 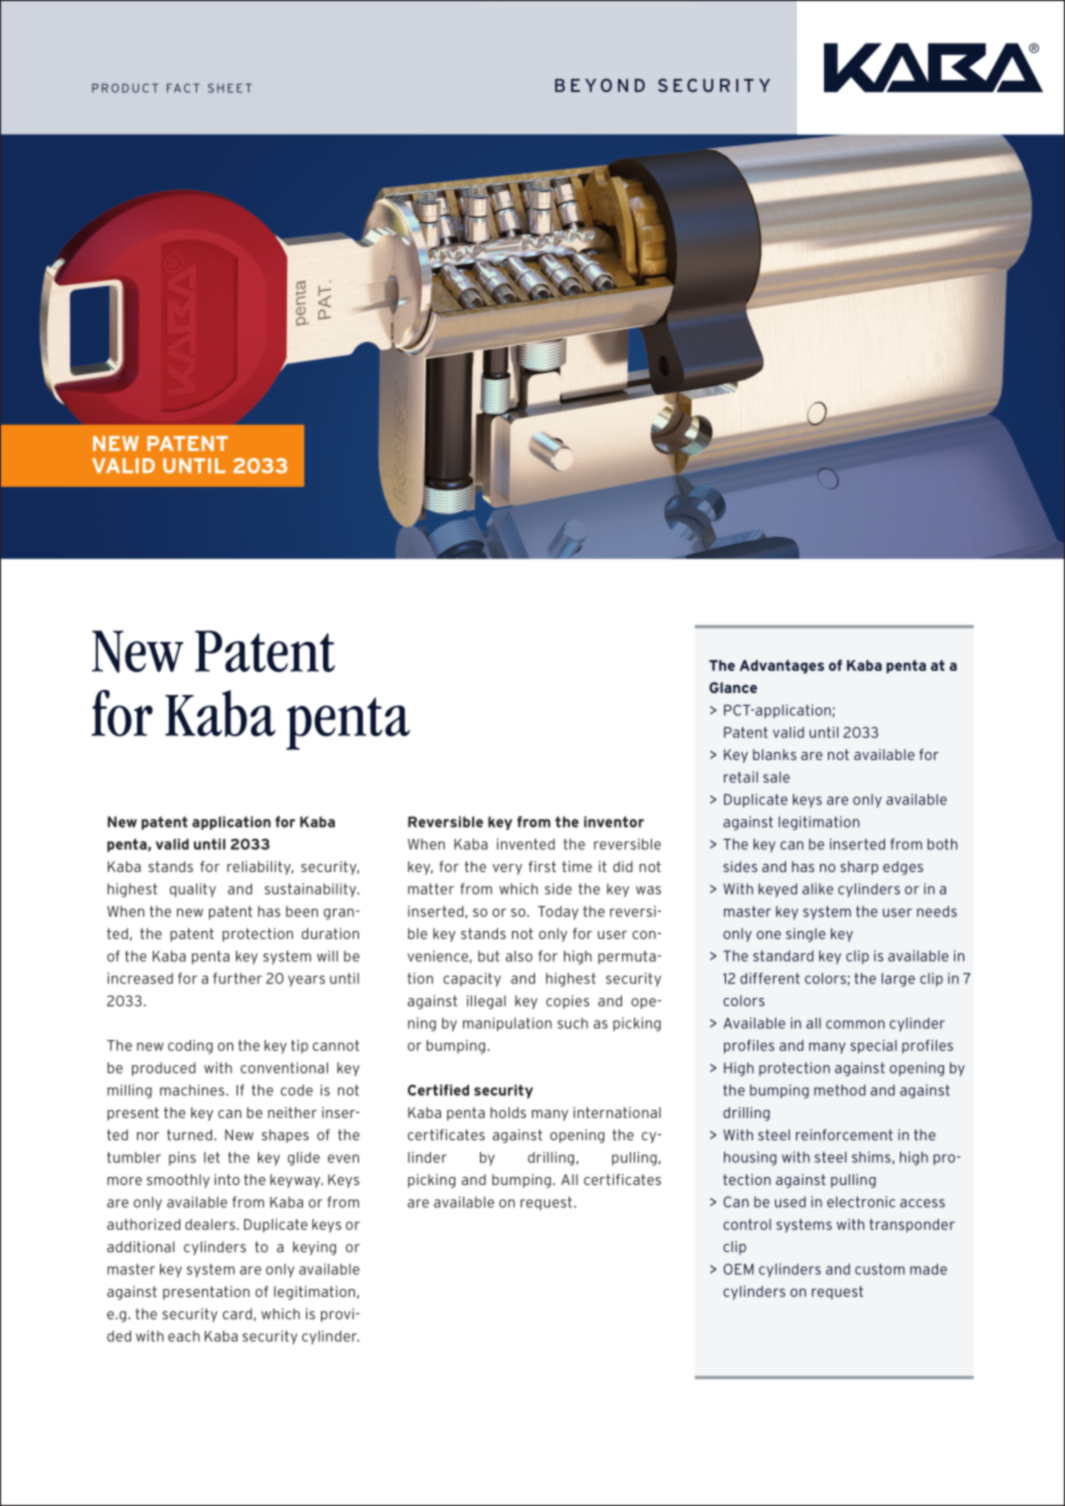 I want to click on holds, so click(x=508, y=1112).
